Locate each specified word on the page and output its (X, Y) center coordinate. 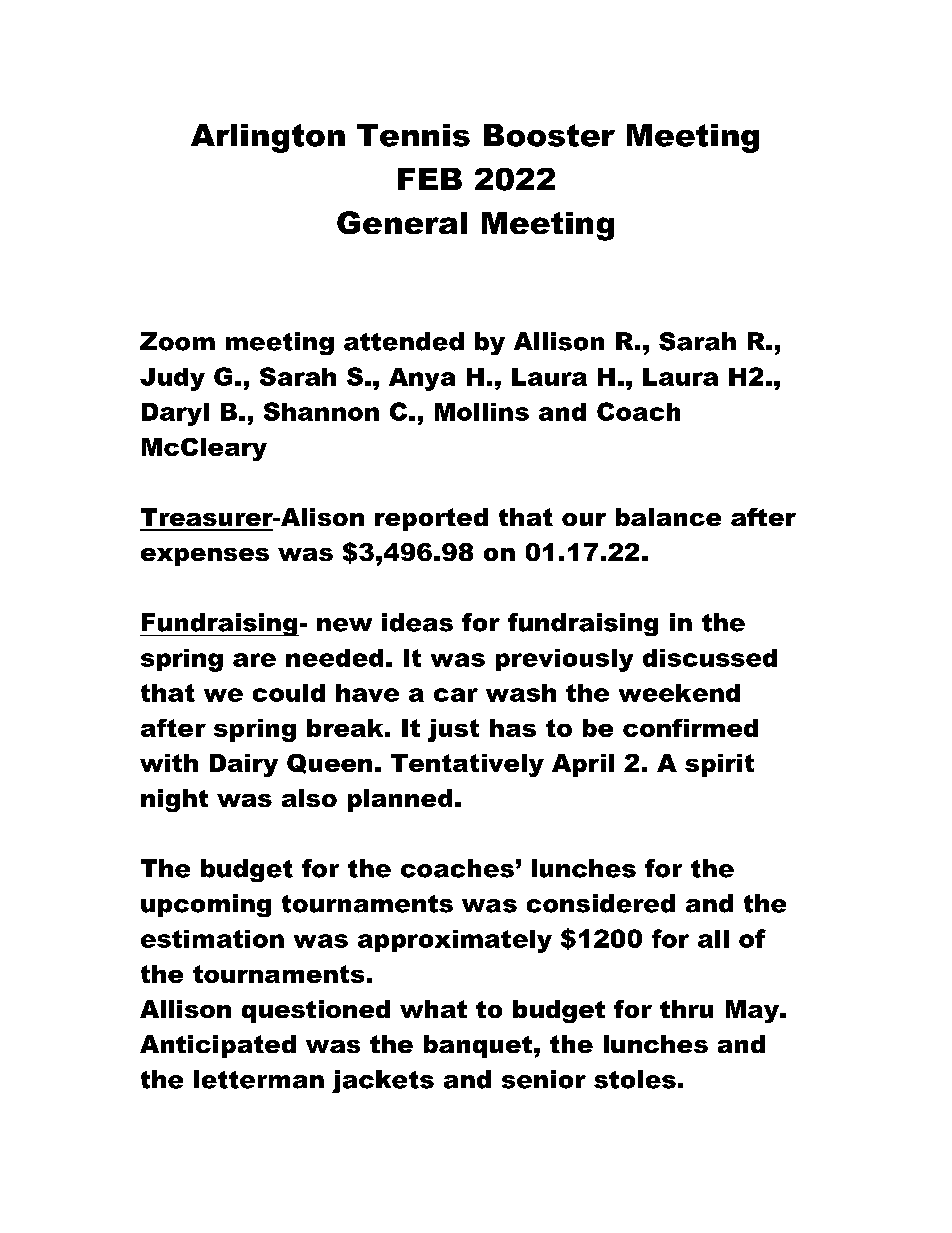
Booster (549, 135)
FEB (430, 179)
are (254, 660)
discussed (710, 658)
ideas (417, 622)
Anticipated (218, 1046)
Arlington (268, 138)
